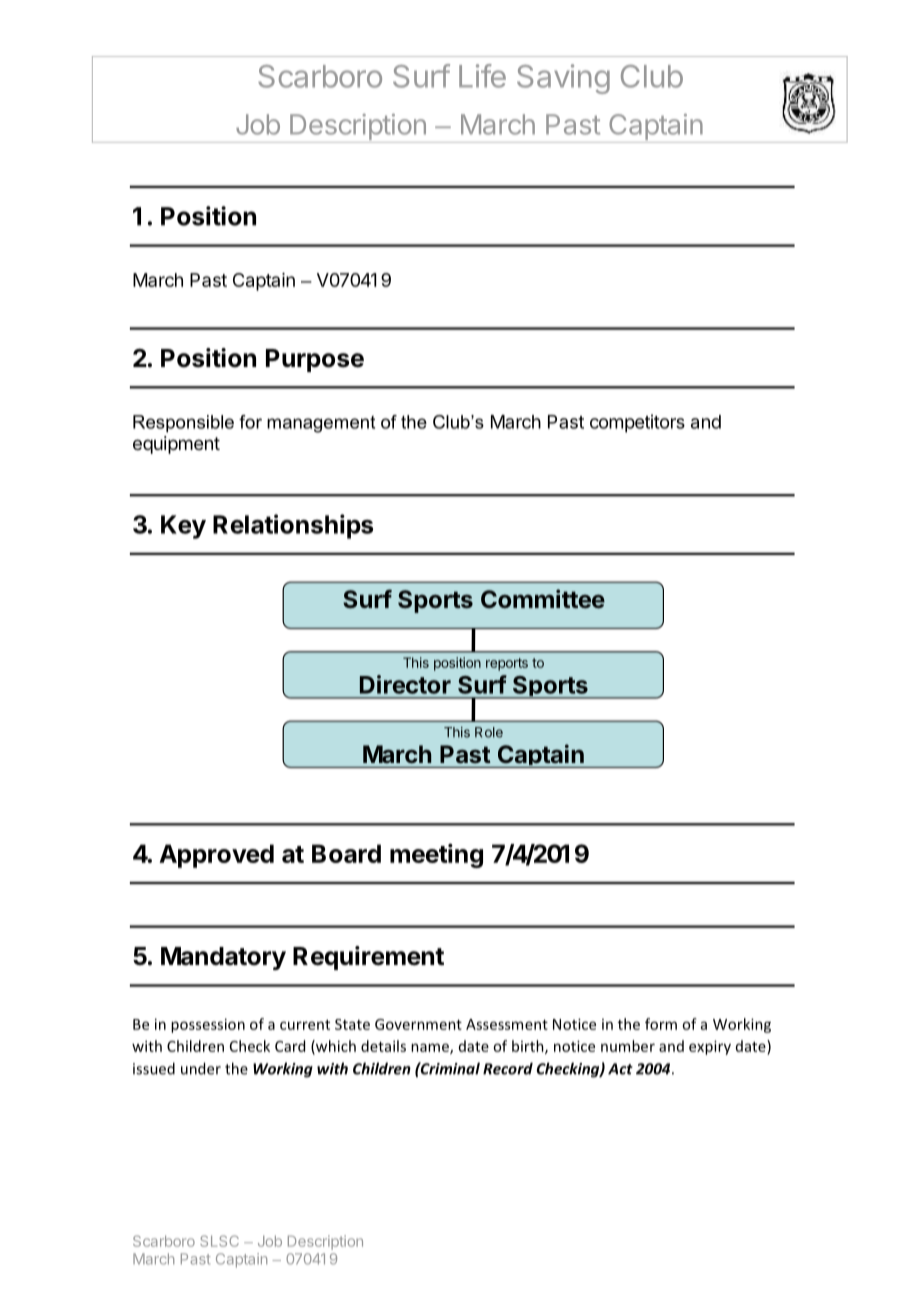 The image size is (924, 1307). I want to click on management, so click(321, 424).
